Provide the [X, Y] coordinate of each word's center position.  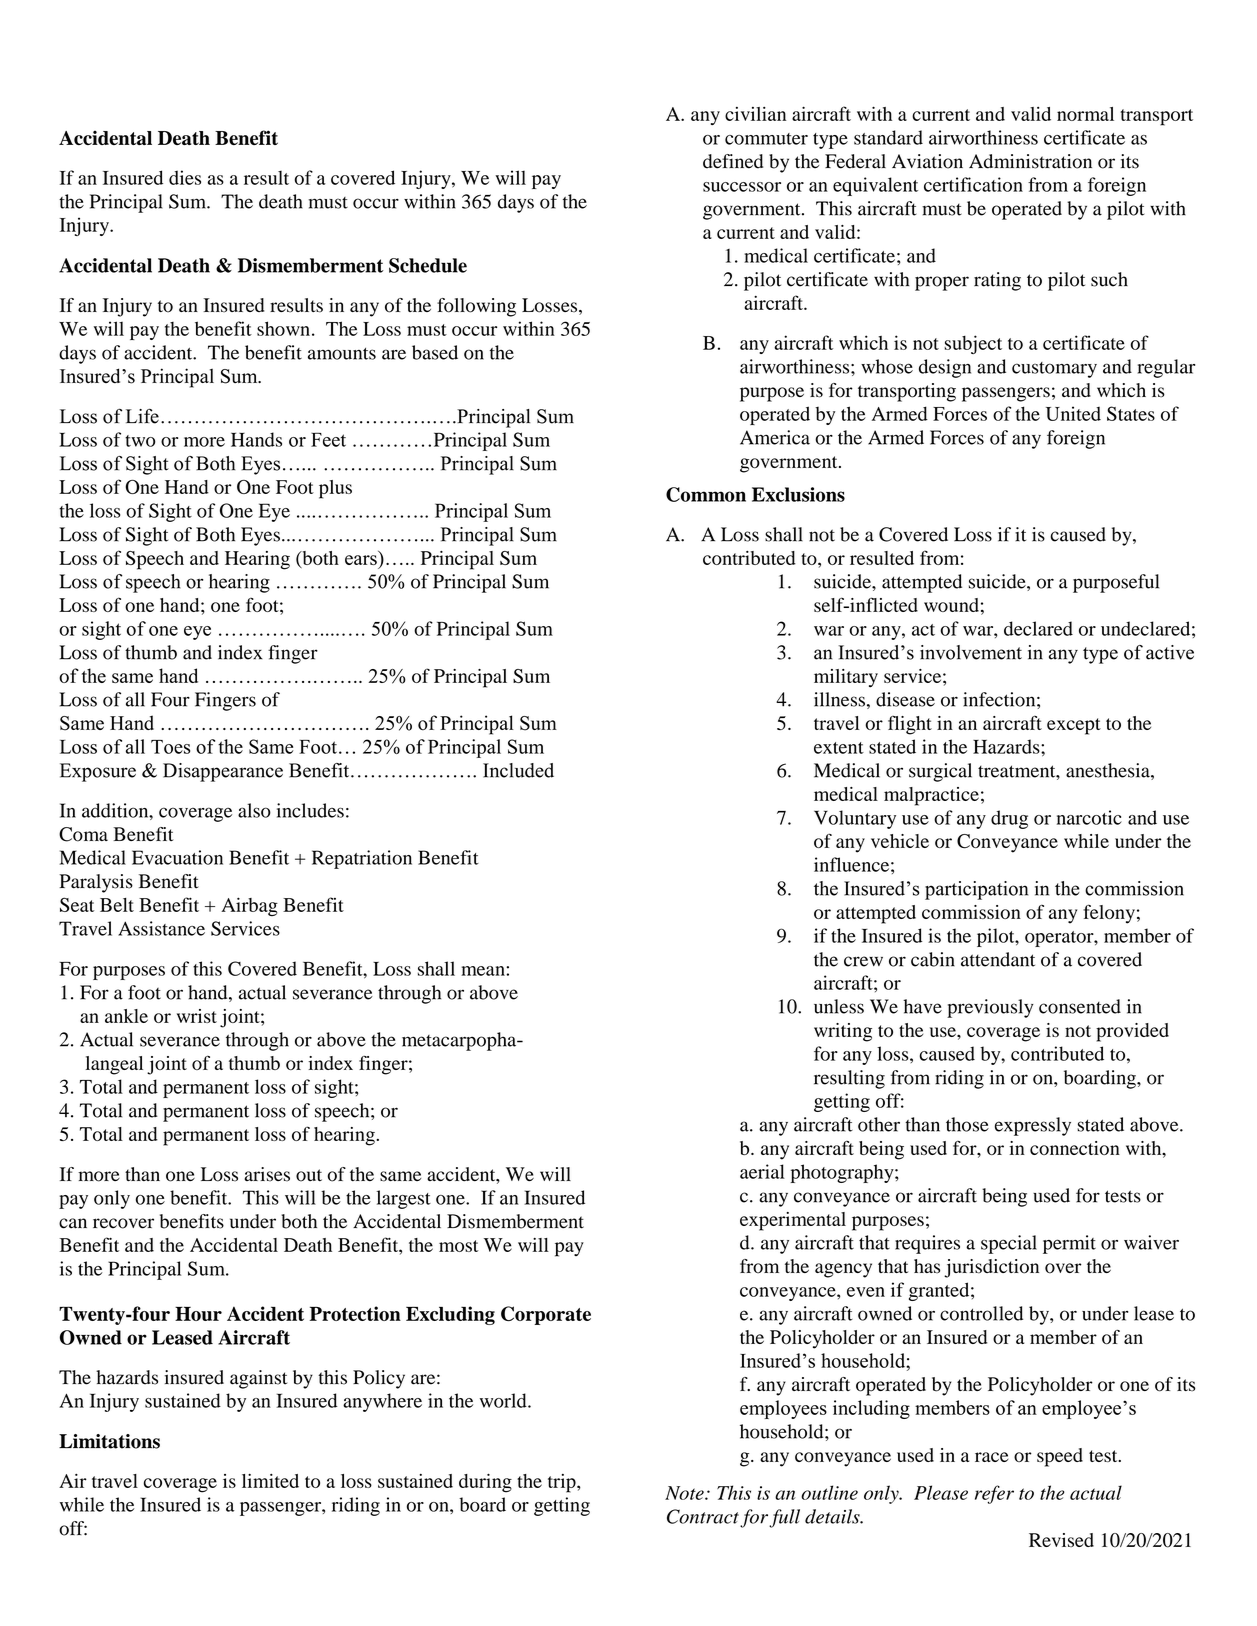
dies [185, 177]
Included [518, 770]
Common [706, 494]
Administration [1030, 161]
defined [733, 161]
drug [1009, 819]
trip [563, 1483]
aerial [762, 1171]
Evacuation [177, 857]
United [1073, 413]
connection [1075, 1148]
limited [270, 1481]
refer [994, 1494]
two [140, 441]
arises [267, 1174]
